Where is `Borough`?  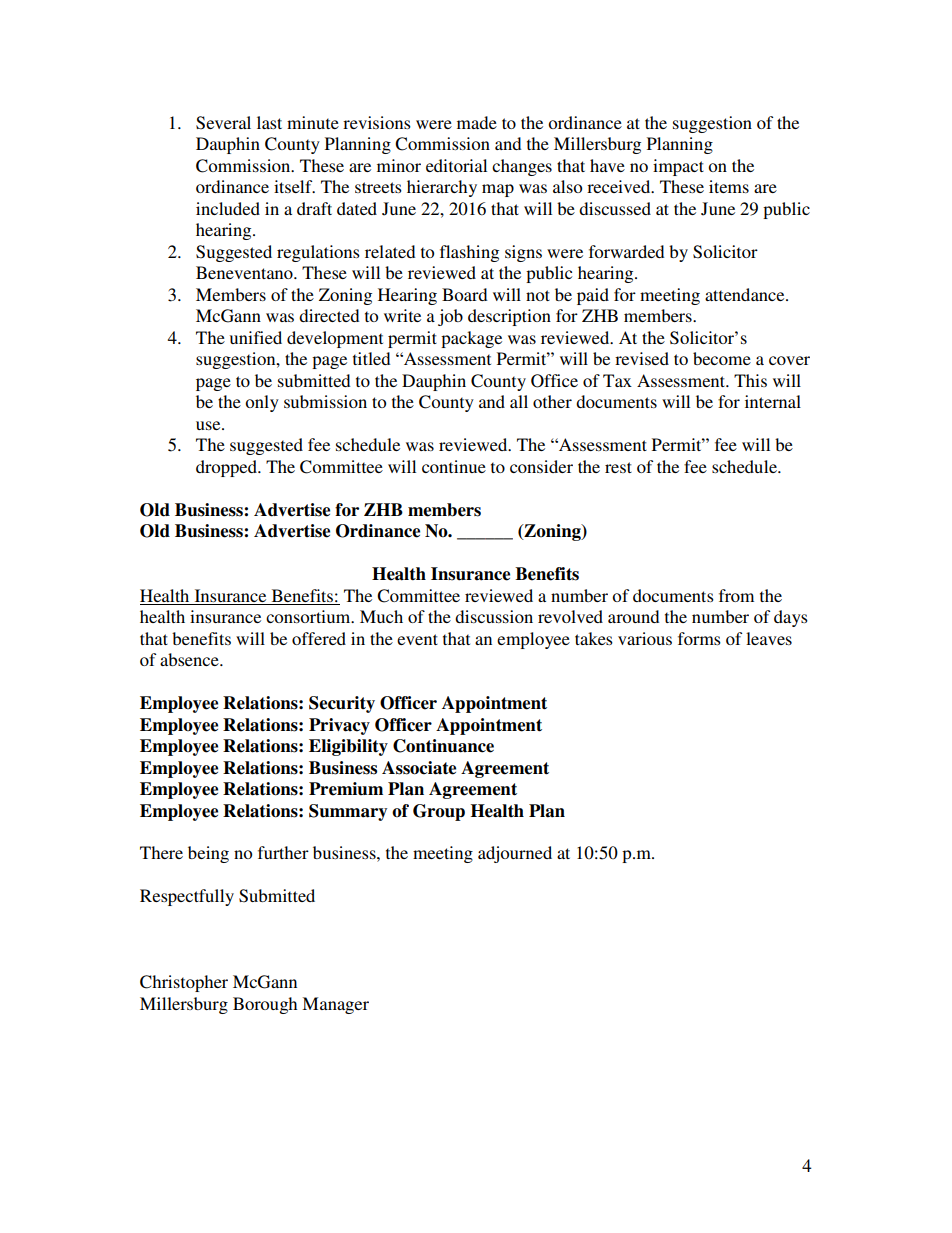 Borough is located at coordinates (265, 1005).
